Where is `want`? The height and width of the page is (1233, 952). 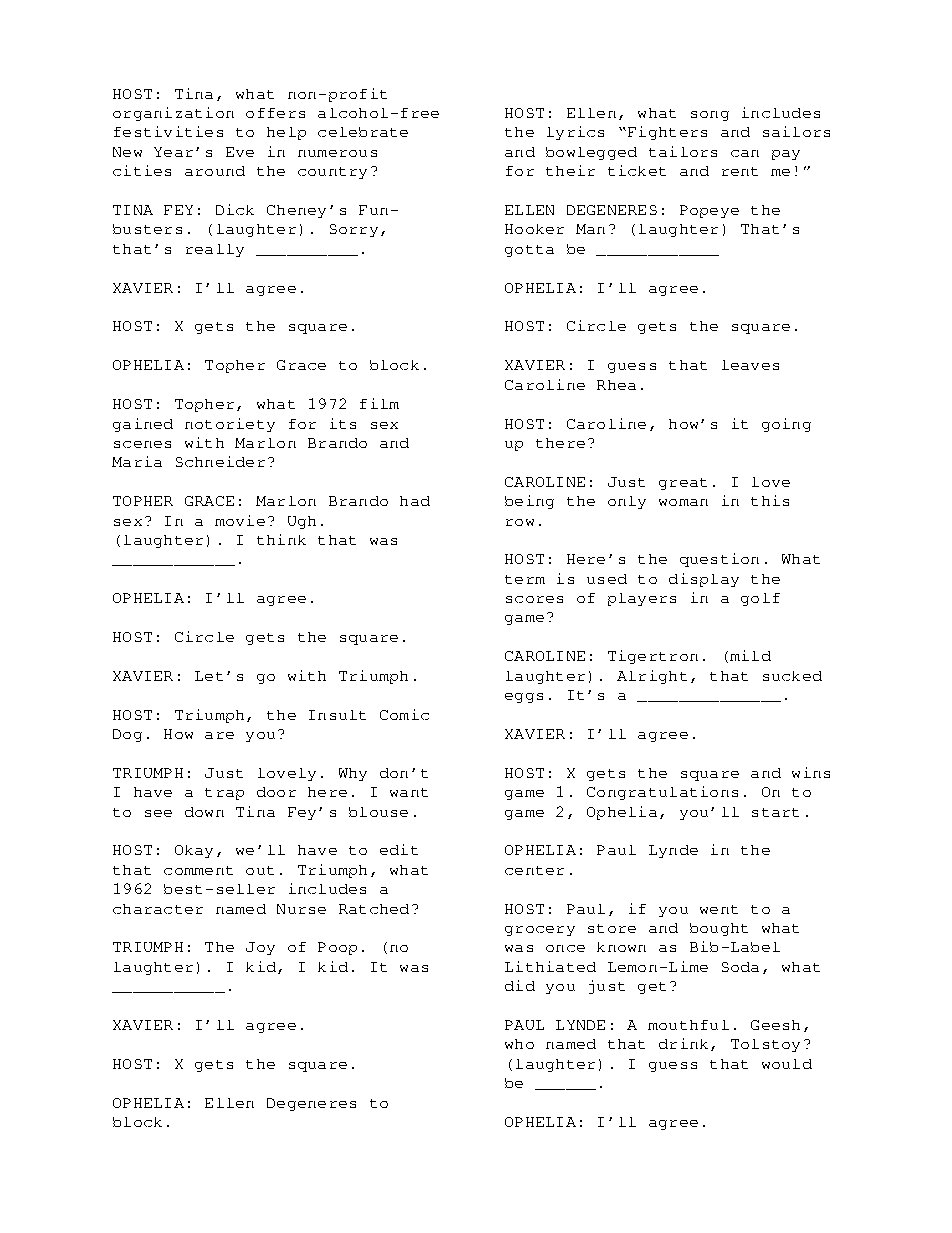 want is located at coordinates (409, 792).
